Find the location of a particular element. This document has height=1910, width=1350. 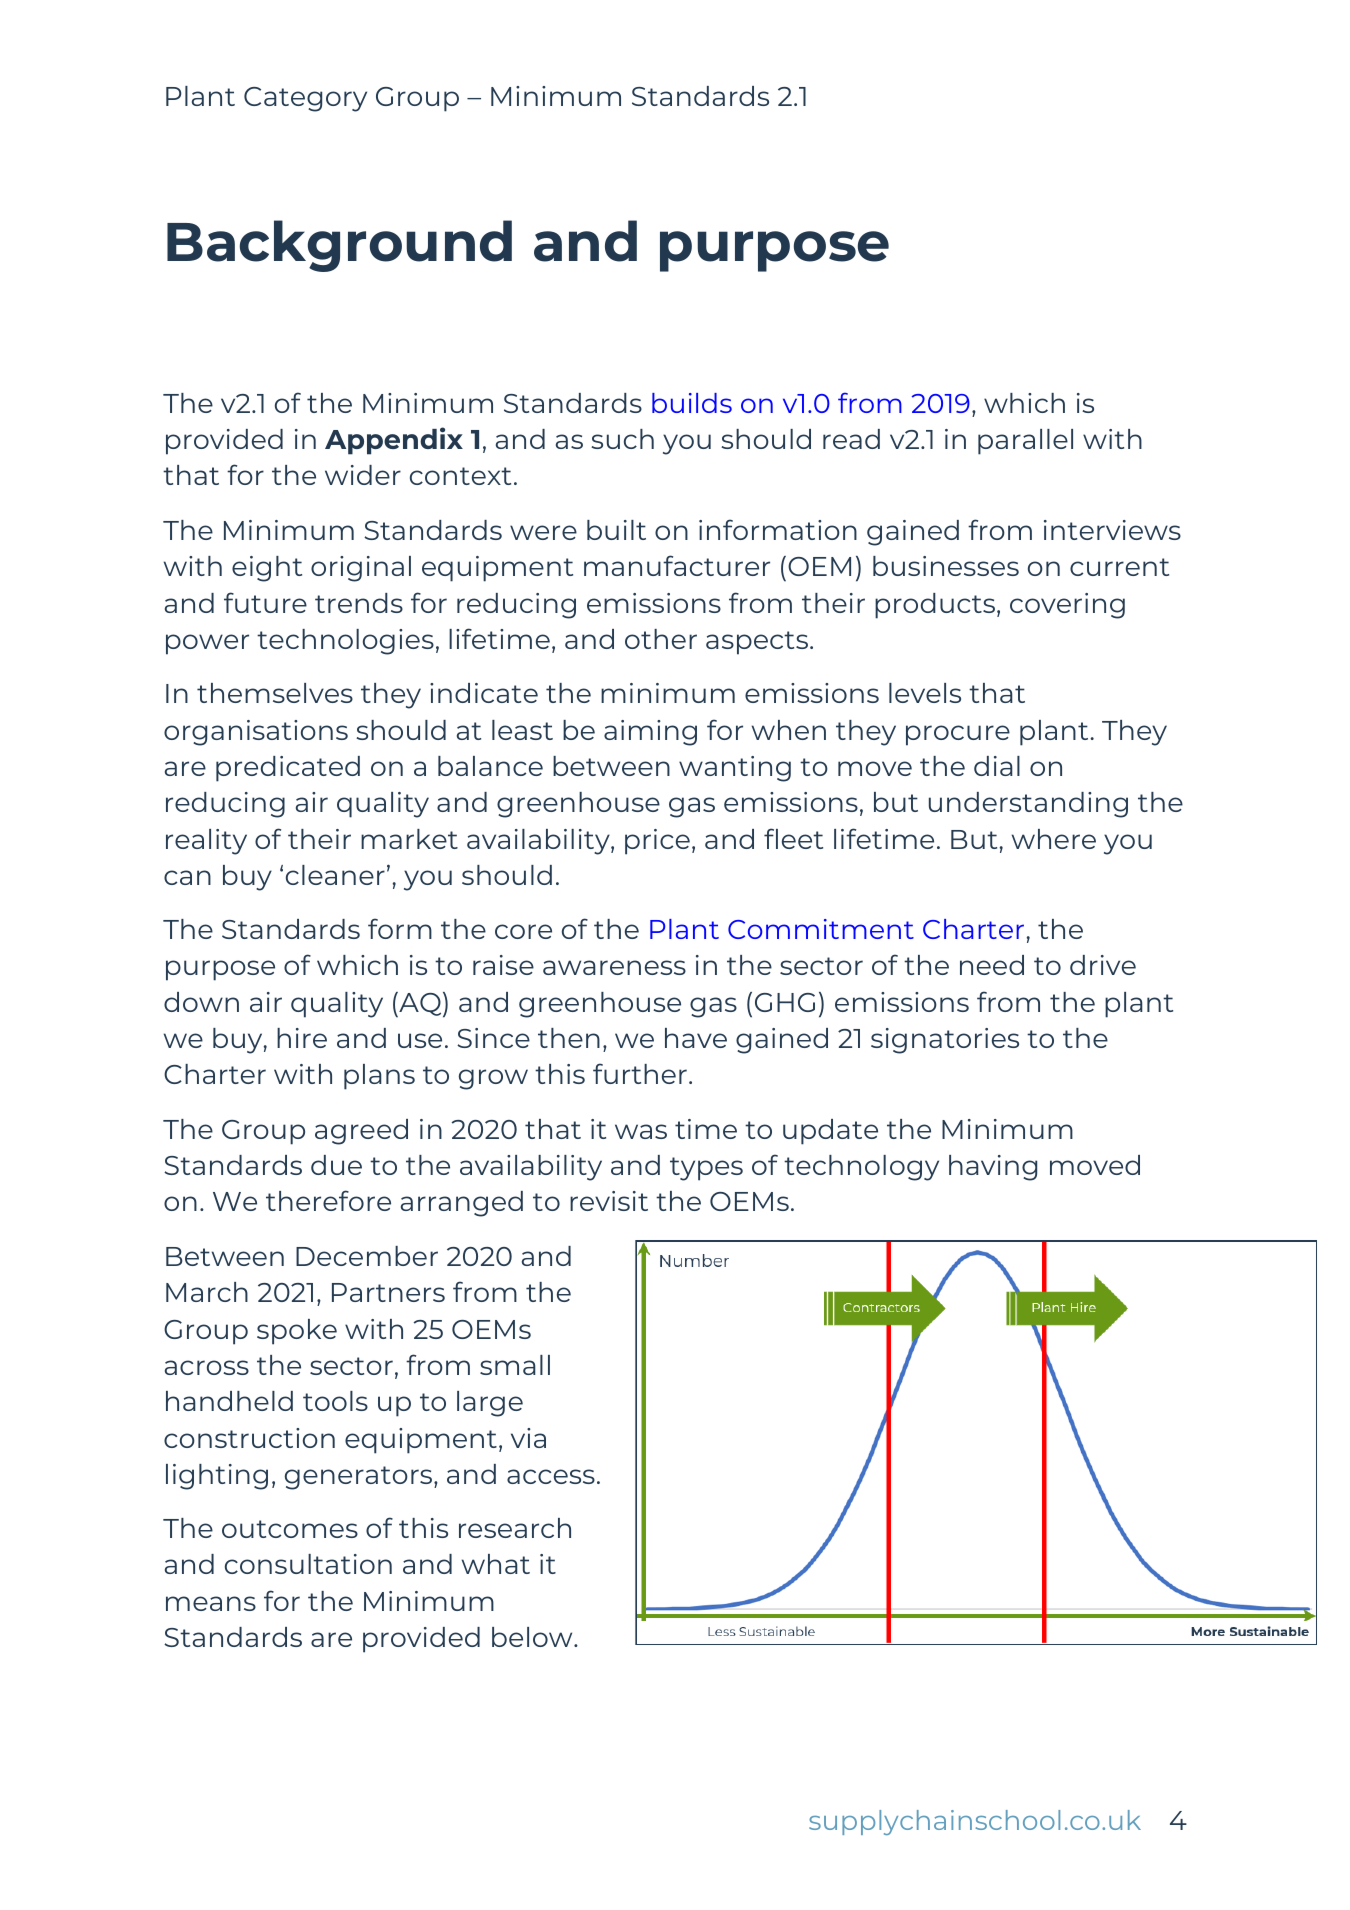

price is located at coordinates (657, 842).
